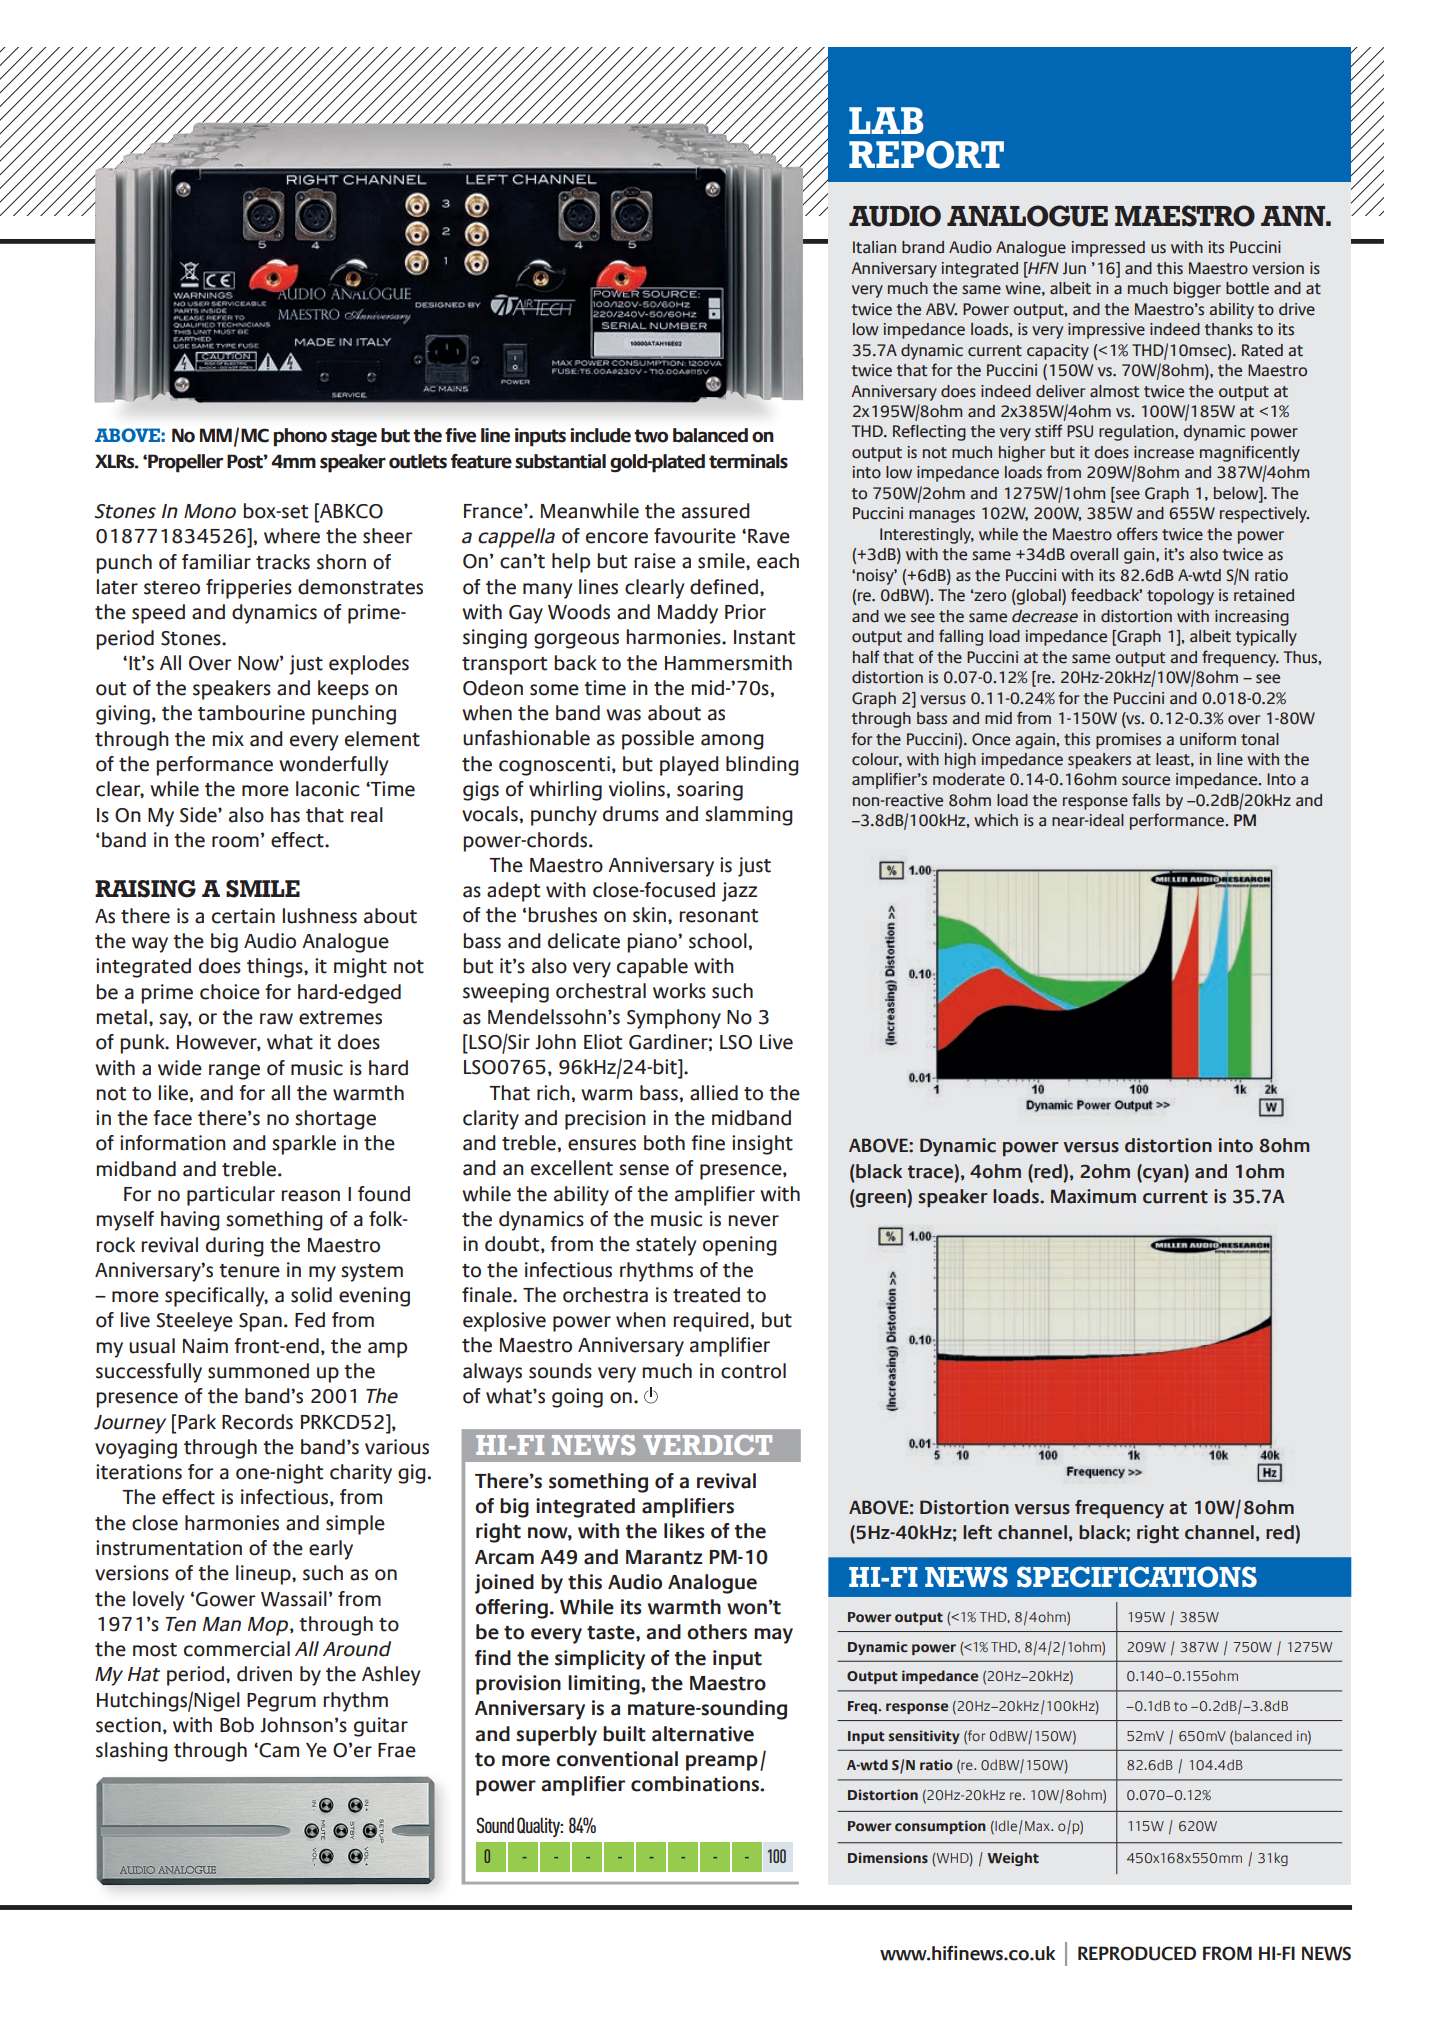 The height and width of the screenshot is (2028, 1434). I want to click on raw, so click(276, 1019).
